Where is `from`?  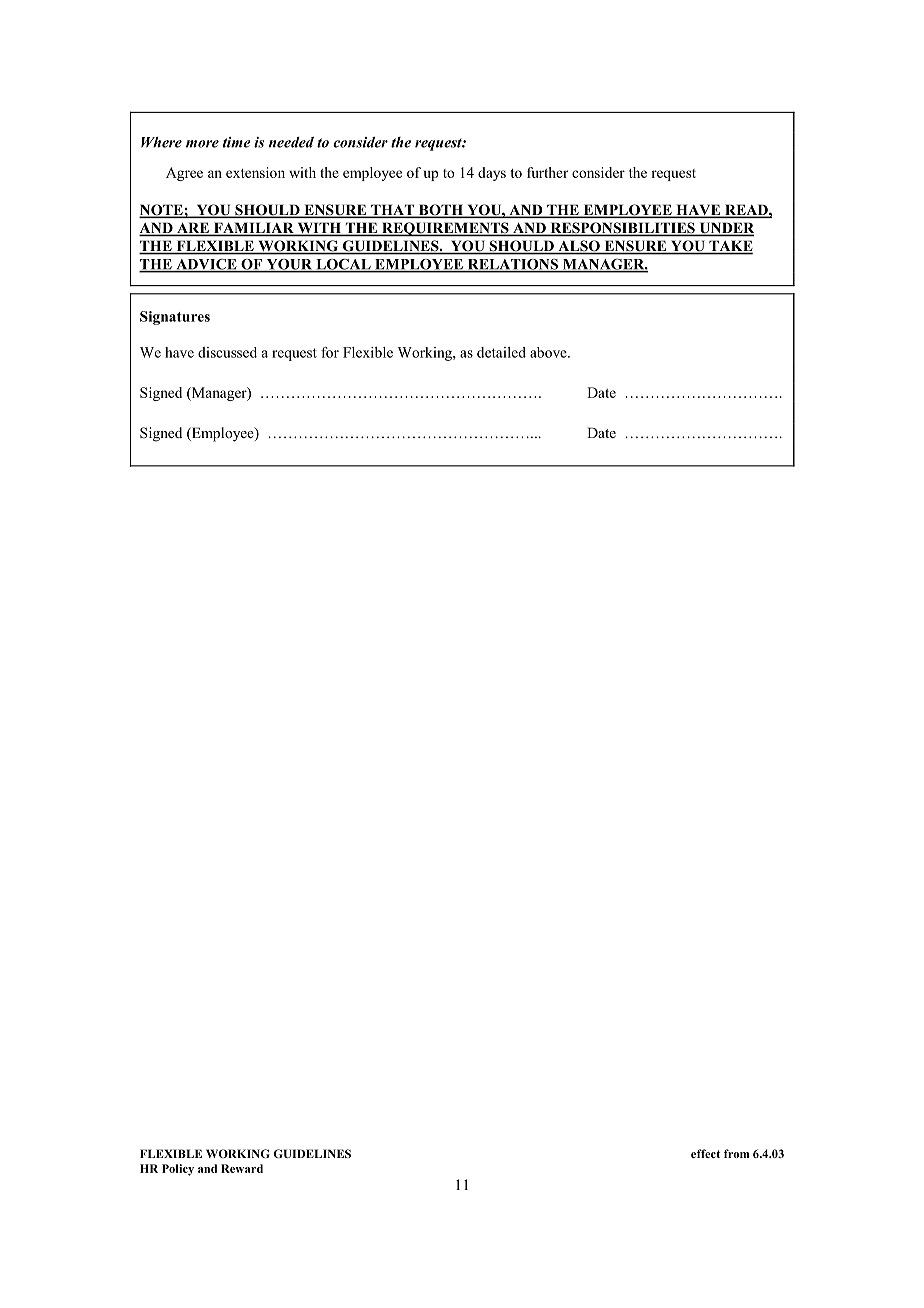 from is located at coordinates (737, 1153).
